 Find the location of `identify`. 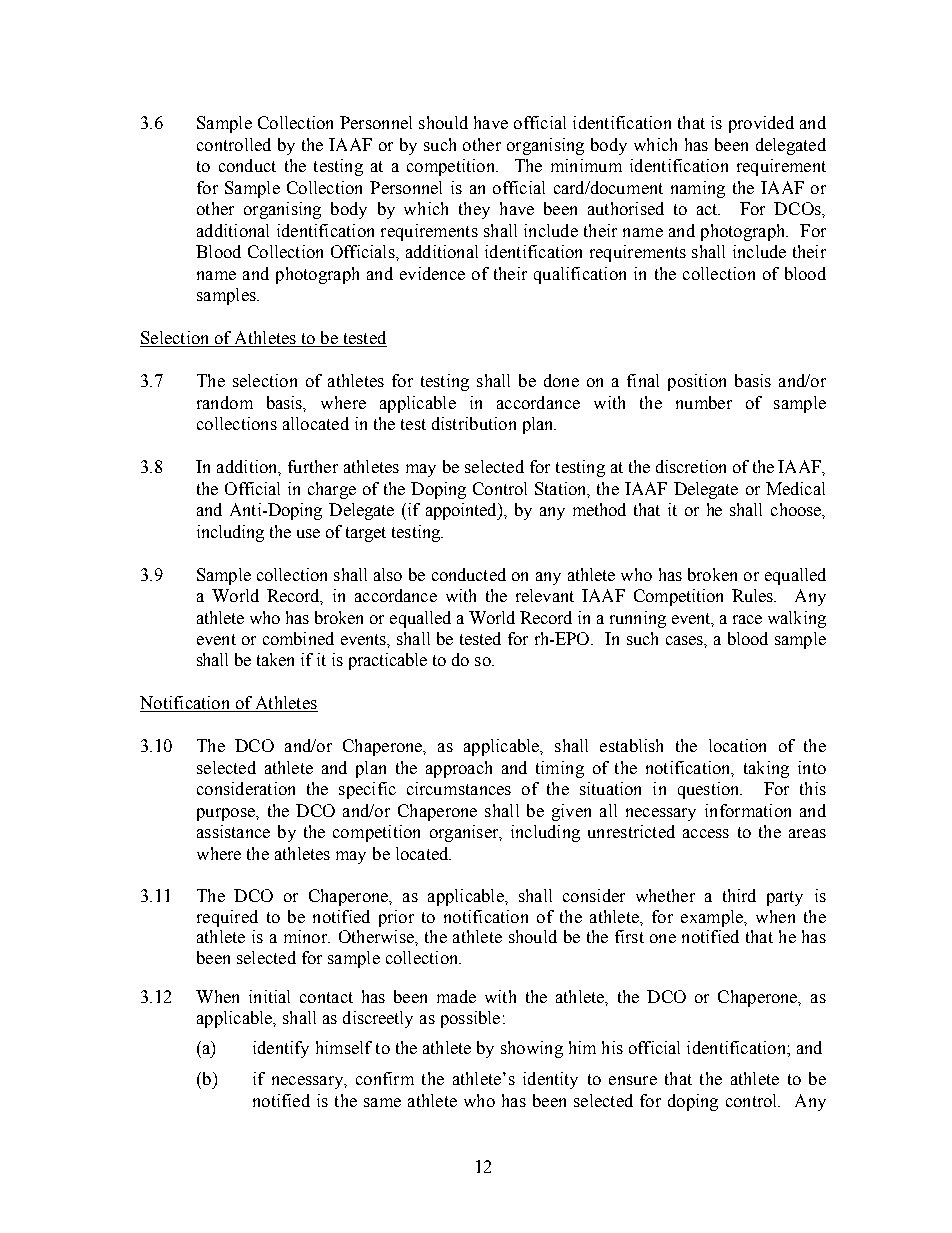

identify is located at coordinates (281, 1049).
